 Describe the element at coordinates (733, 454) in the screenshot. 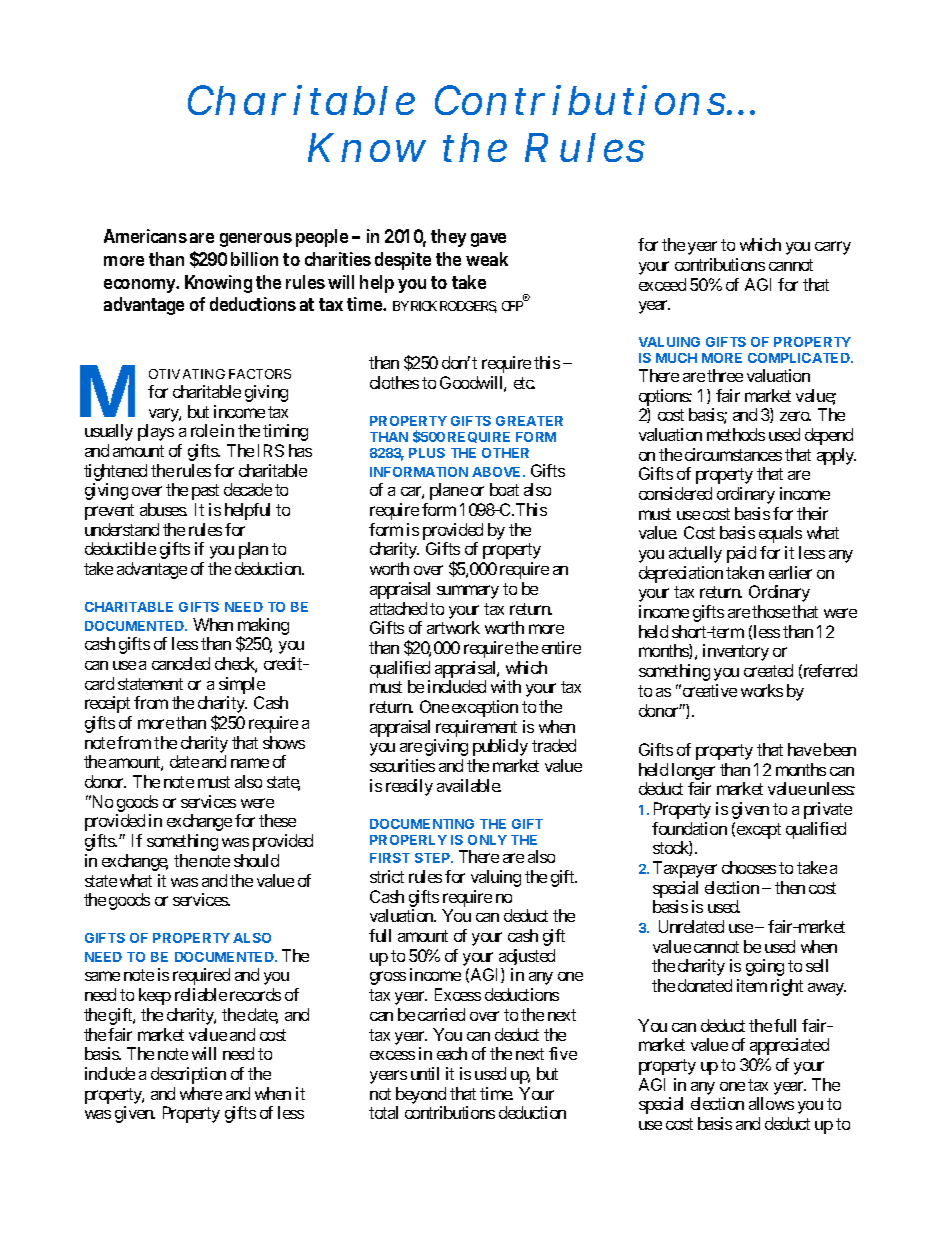

I see `circumstances` at that location.
